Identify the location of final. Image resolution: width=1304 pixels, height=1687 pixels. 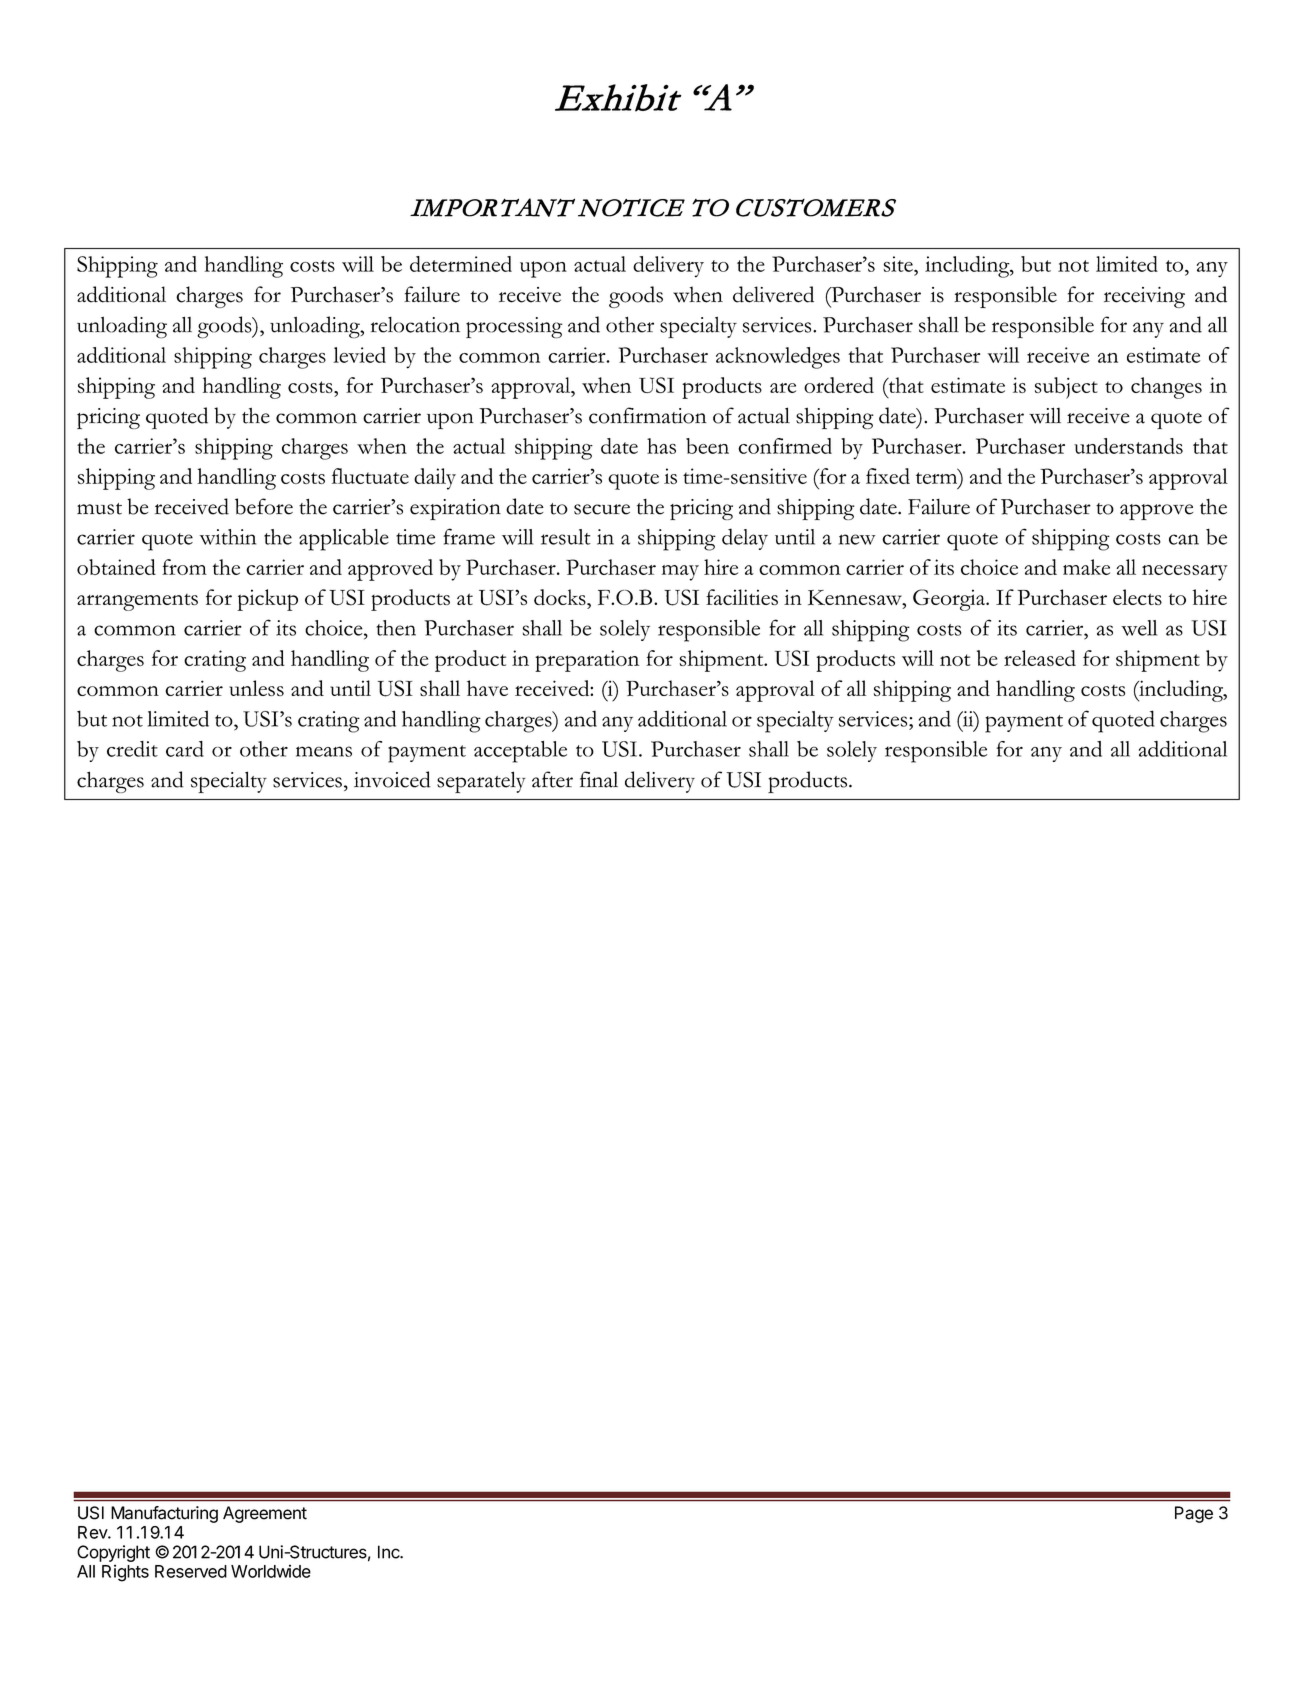
(599, 779).
